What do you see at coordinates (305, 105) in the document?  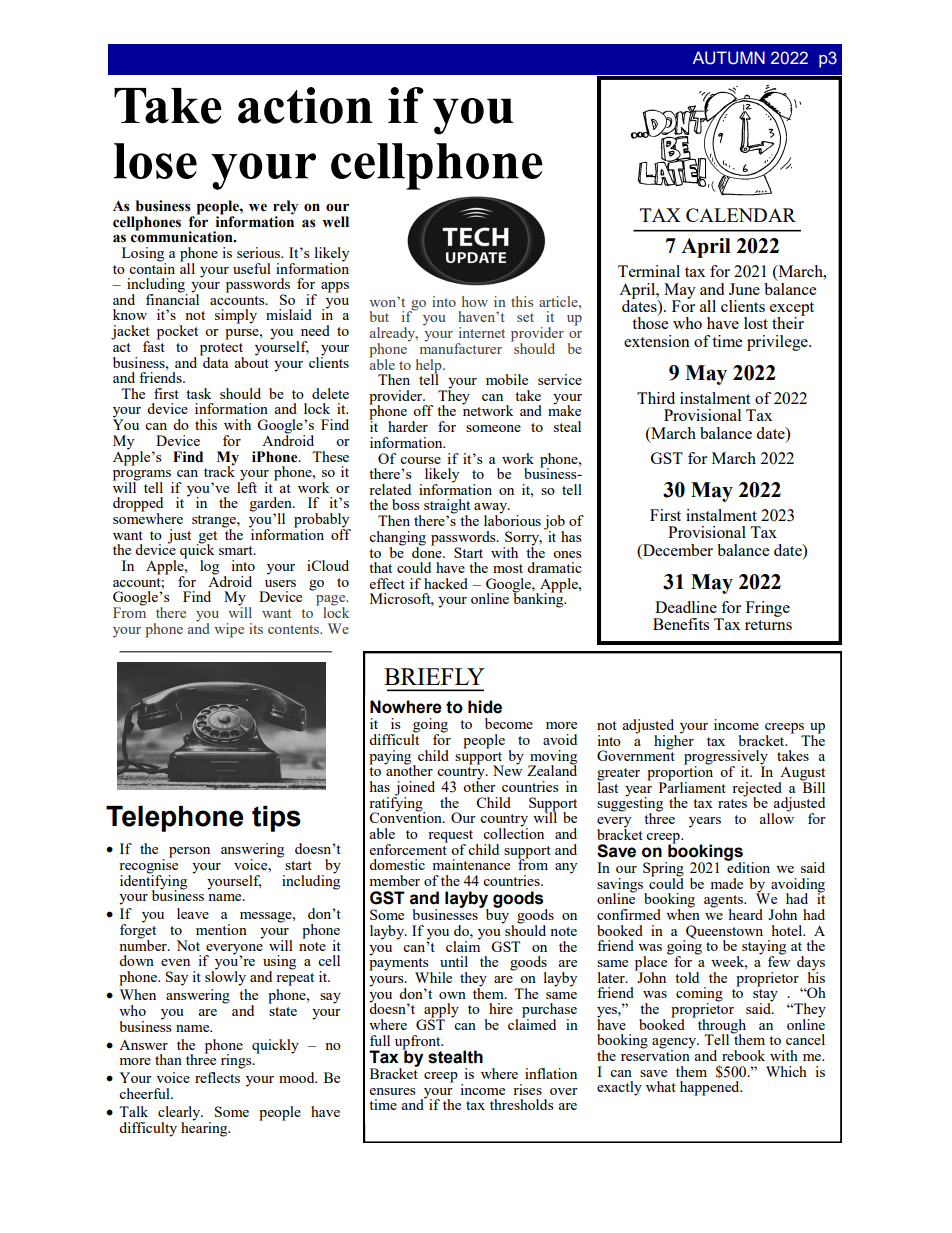 I see `action` at bounding box center [305, 105].
